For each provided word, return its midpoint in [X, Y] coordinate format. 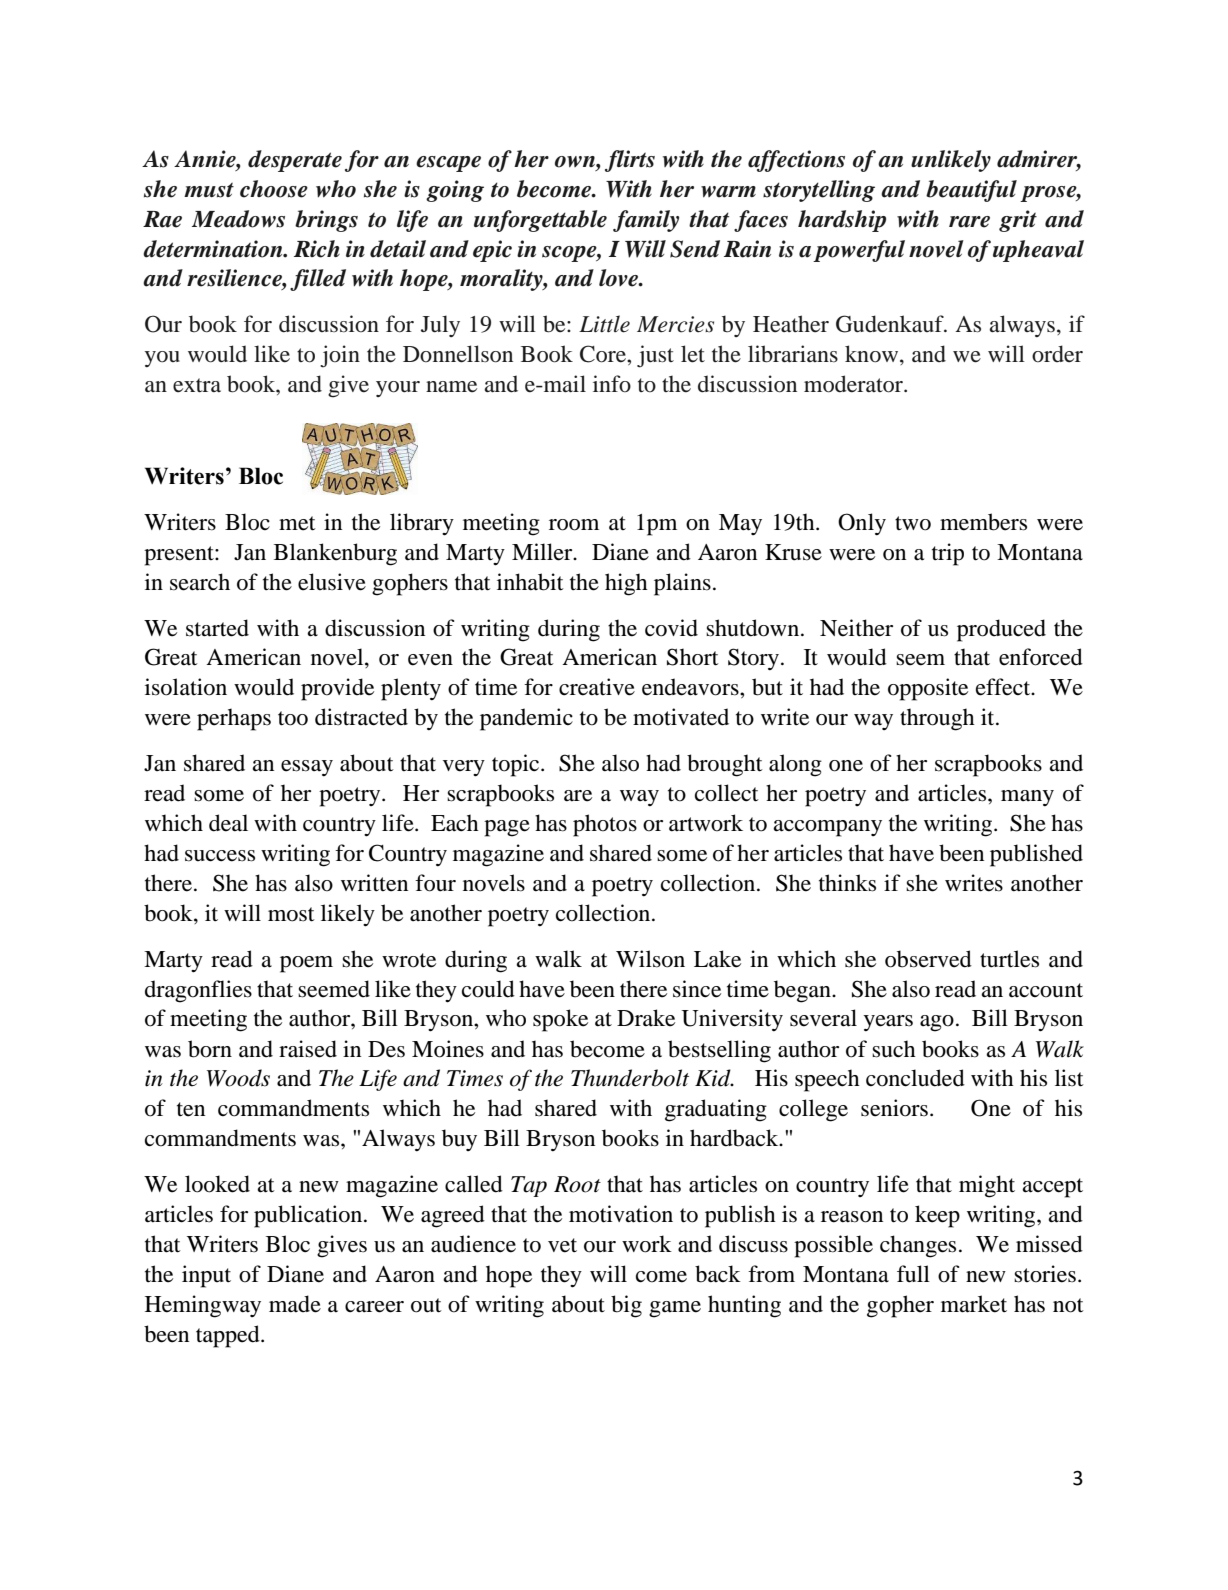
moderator [854, 384]
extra [197, 385]
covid [671, 628]
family [646, 221]
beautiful [971, 191]
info [612, 384]
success [220, 856]
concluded [915, 1078]
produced [1001, 630]
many [1027, 798]
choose [274, 189]
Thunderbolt [630, 1078]
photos [605, 825]
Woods [238, 1078]
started [217, 628]
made [295, 1304]
